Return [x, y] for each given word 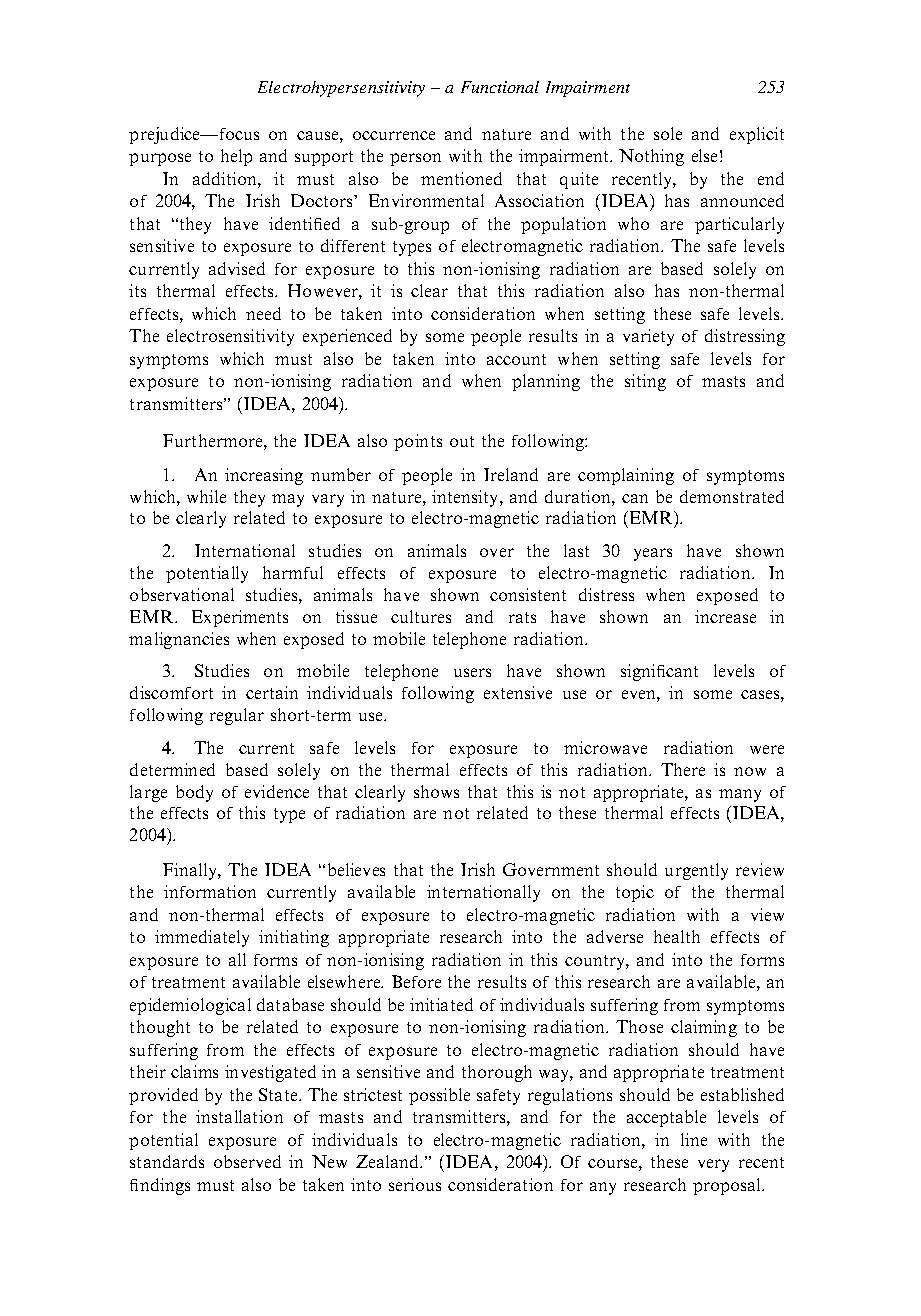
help [236, 157]
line [694, 1139]
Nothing [651, 157]
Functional [500, 87]
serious [415, 1184]
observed [247, 1161]
